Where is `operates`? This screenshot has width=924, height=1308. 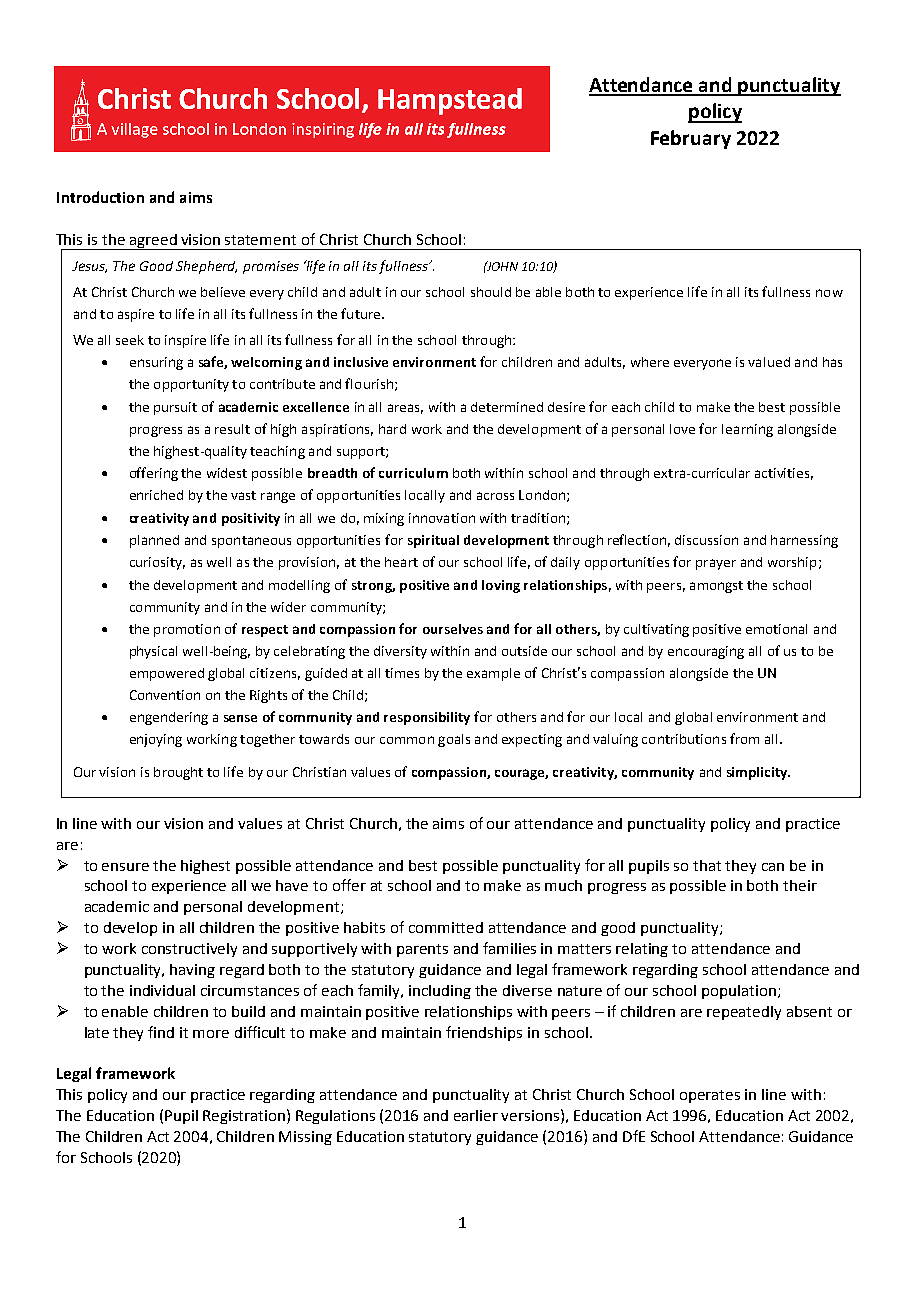 operates is located at coordinates (710, 1096).
